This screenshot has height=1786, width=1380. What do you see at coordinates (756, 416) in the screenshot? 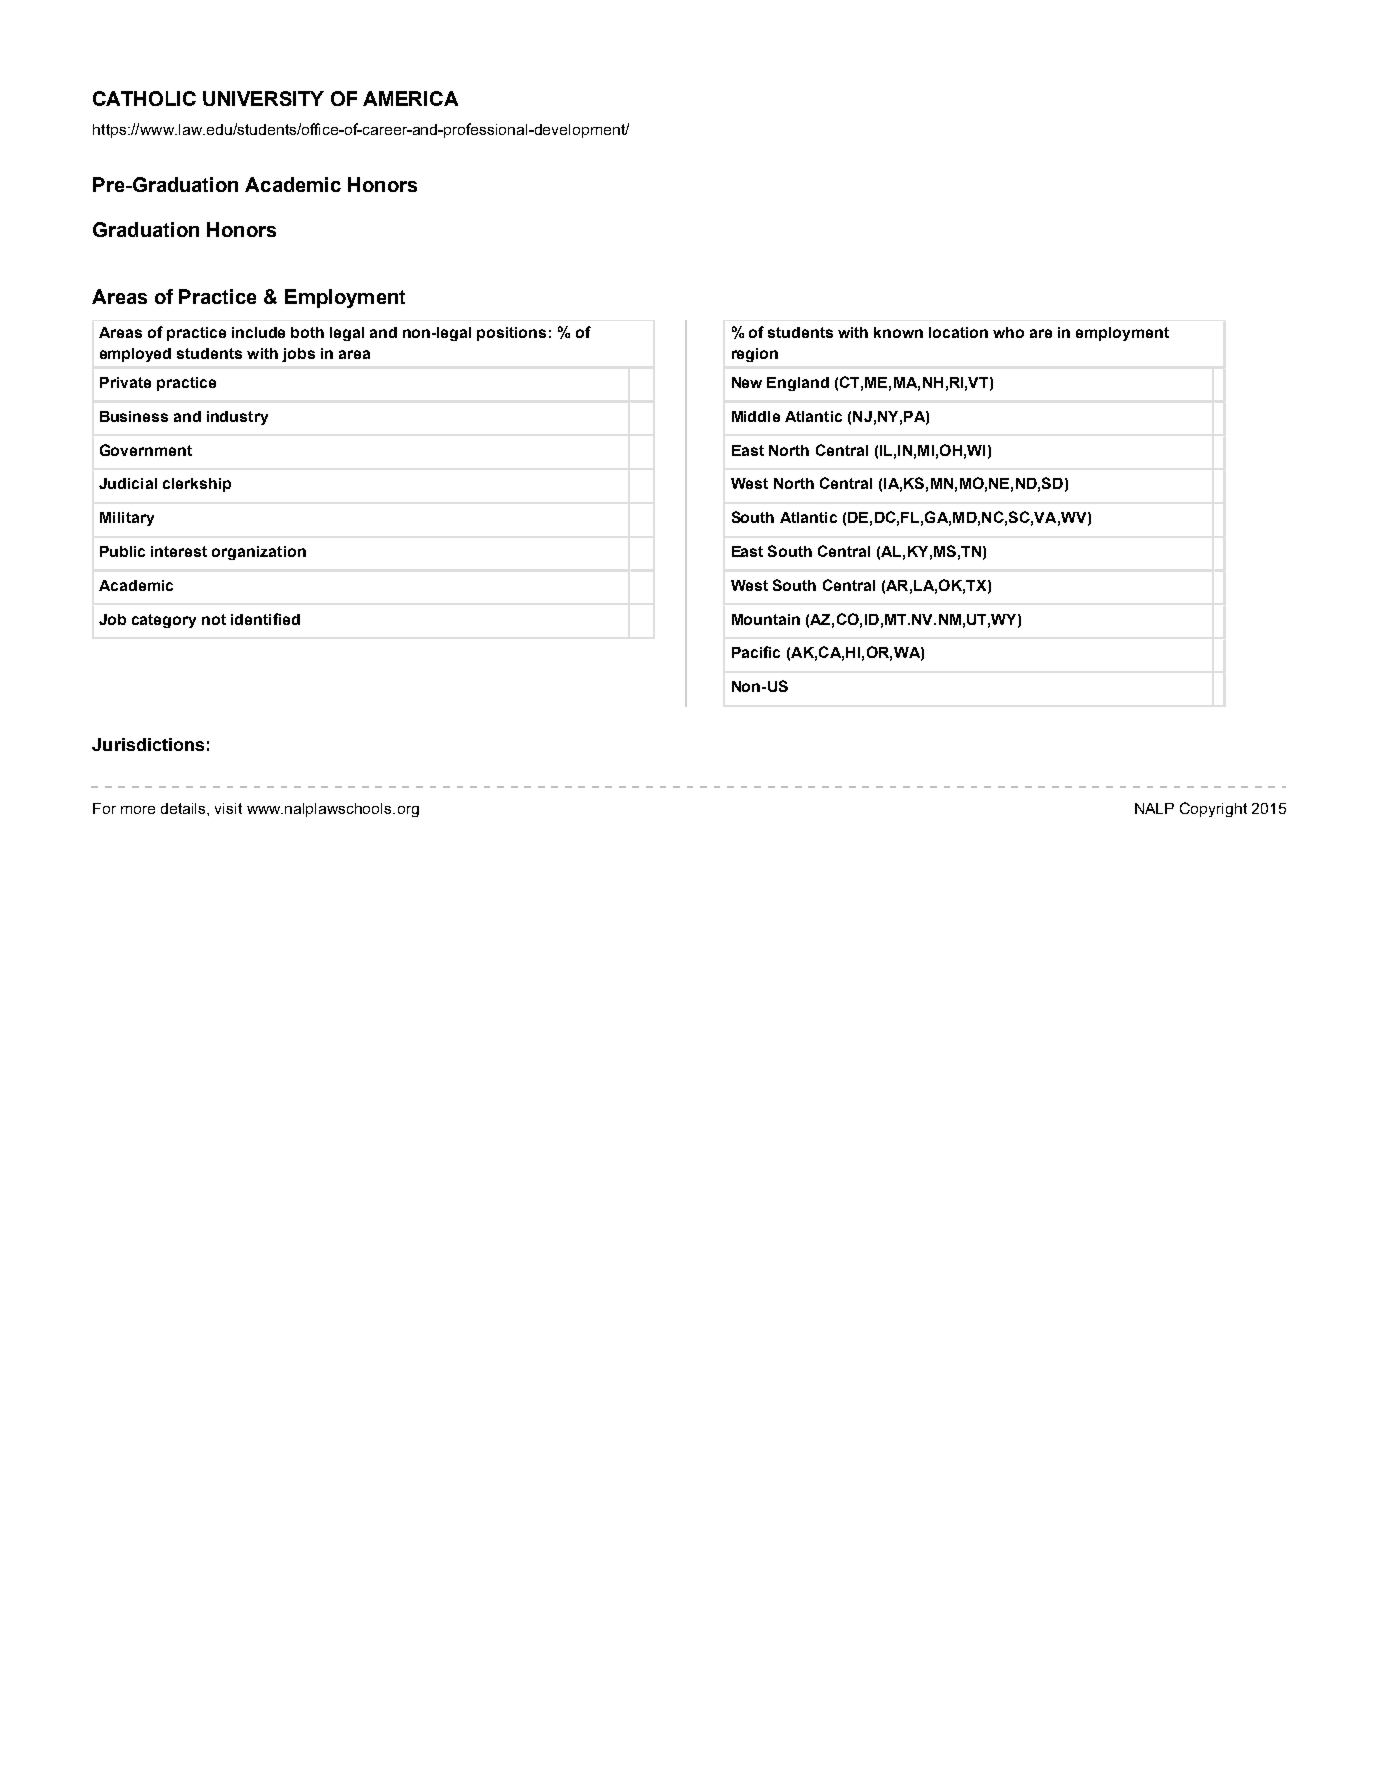
I see `Middle` at bounding box center [756, 416].
